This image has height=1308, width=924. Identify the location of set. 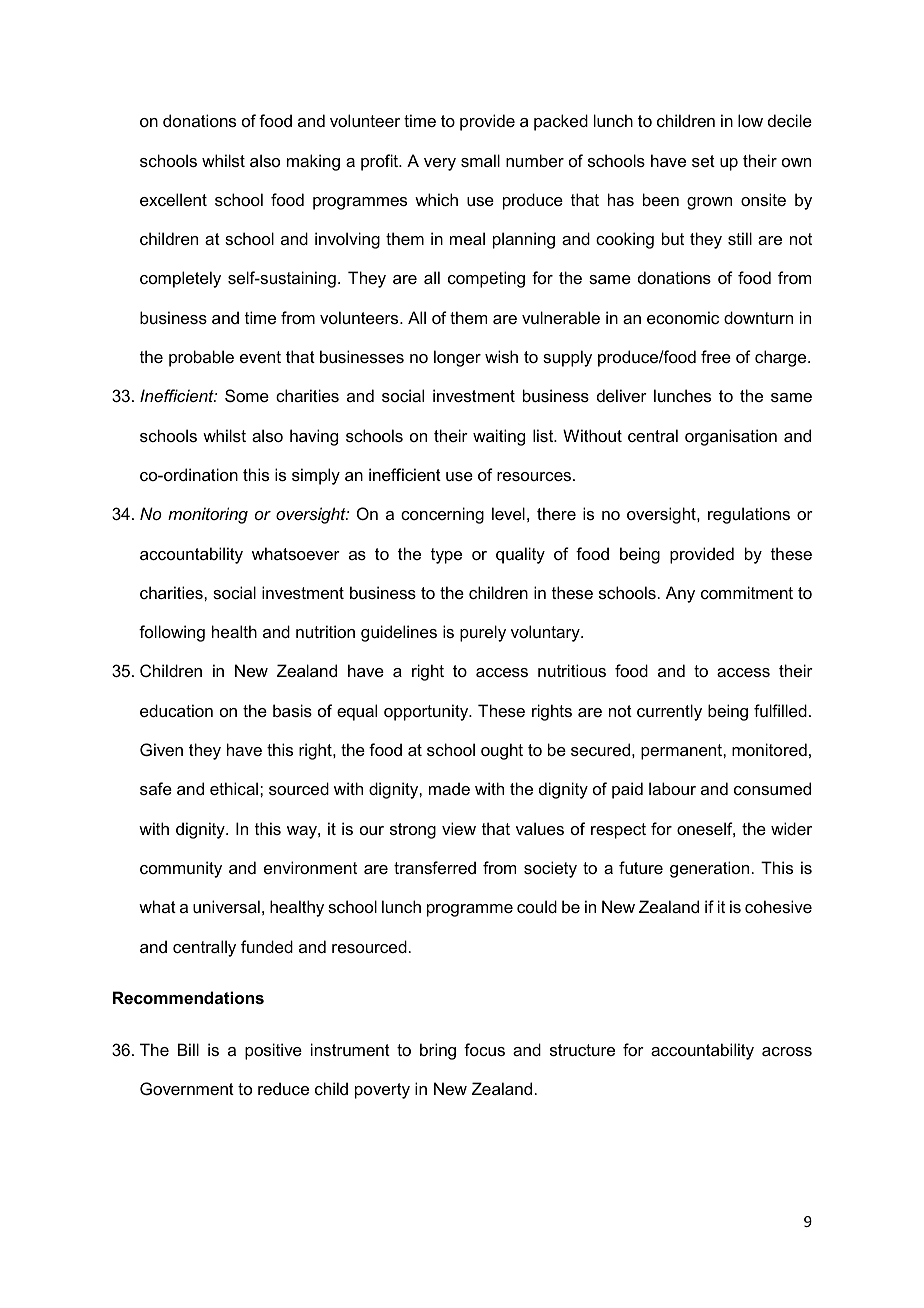
(703, 161).
